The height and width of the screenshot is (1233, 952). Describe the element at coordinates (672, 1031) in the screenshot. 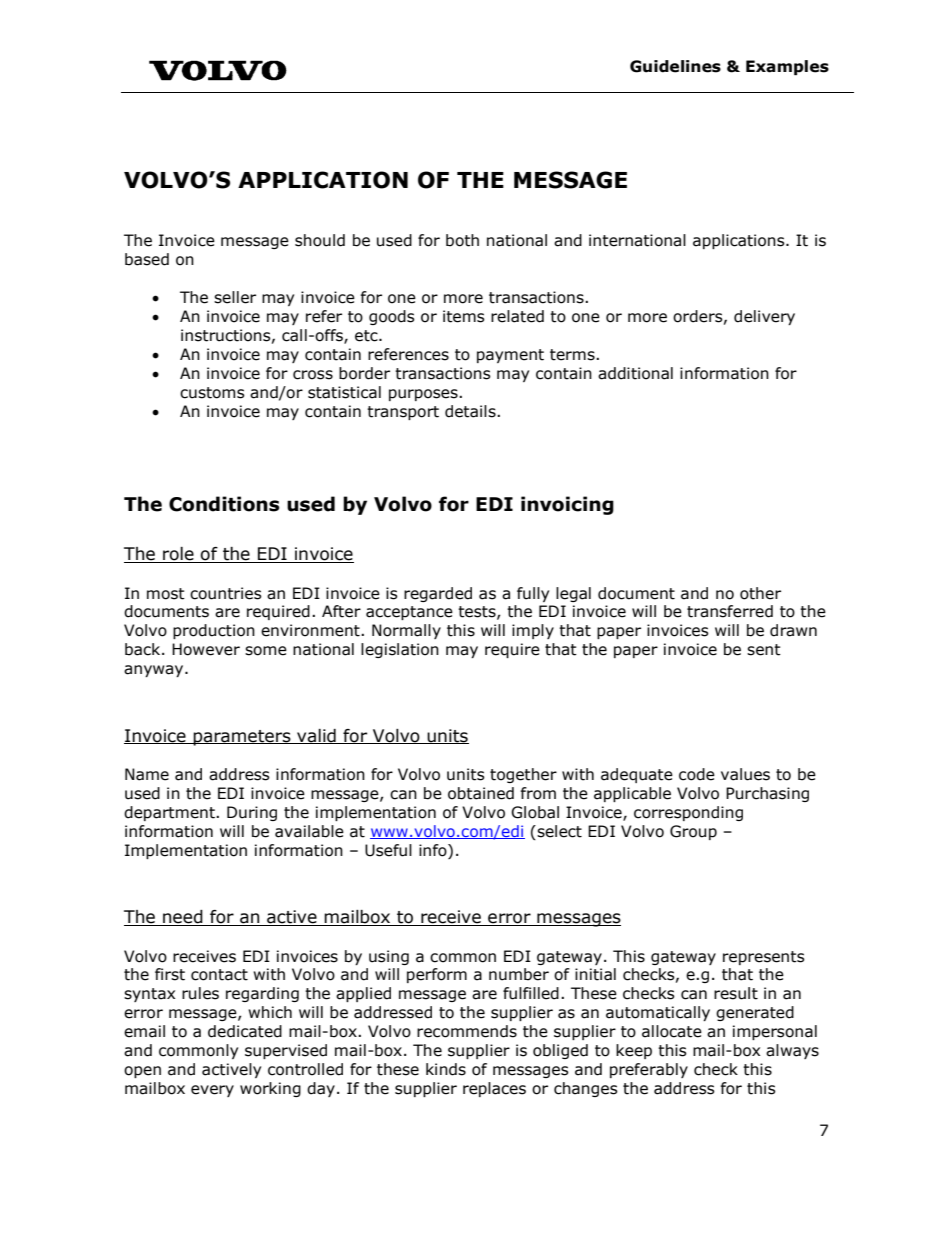

I see `allocate` at that location.
